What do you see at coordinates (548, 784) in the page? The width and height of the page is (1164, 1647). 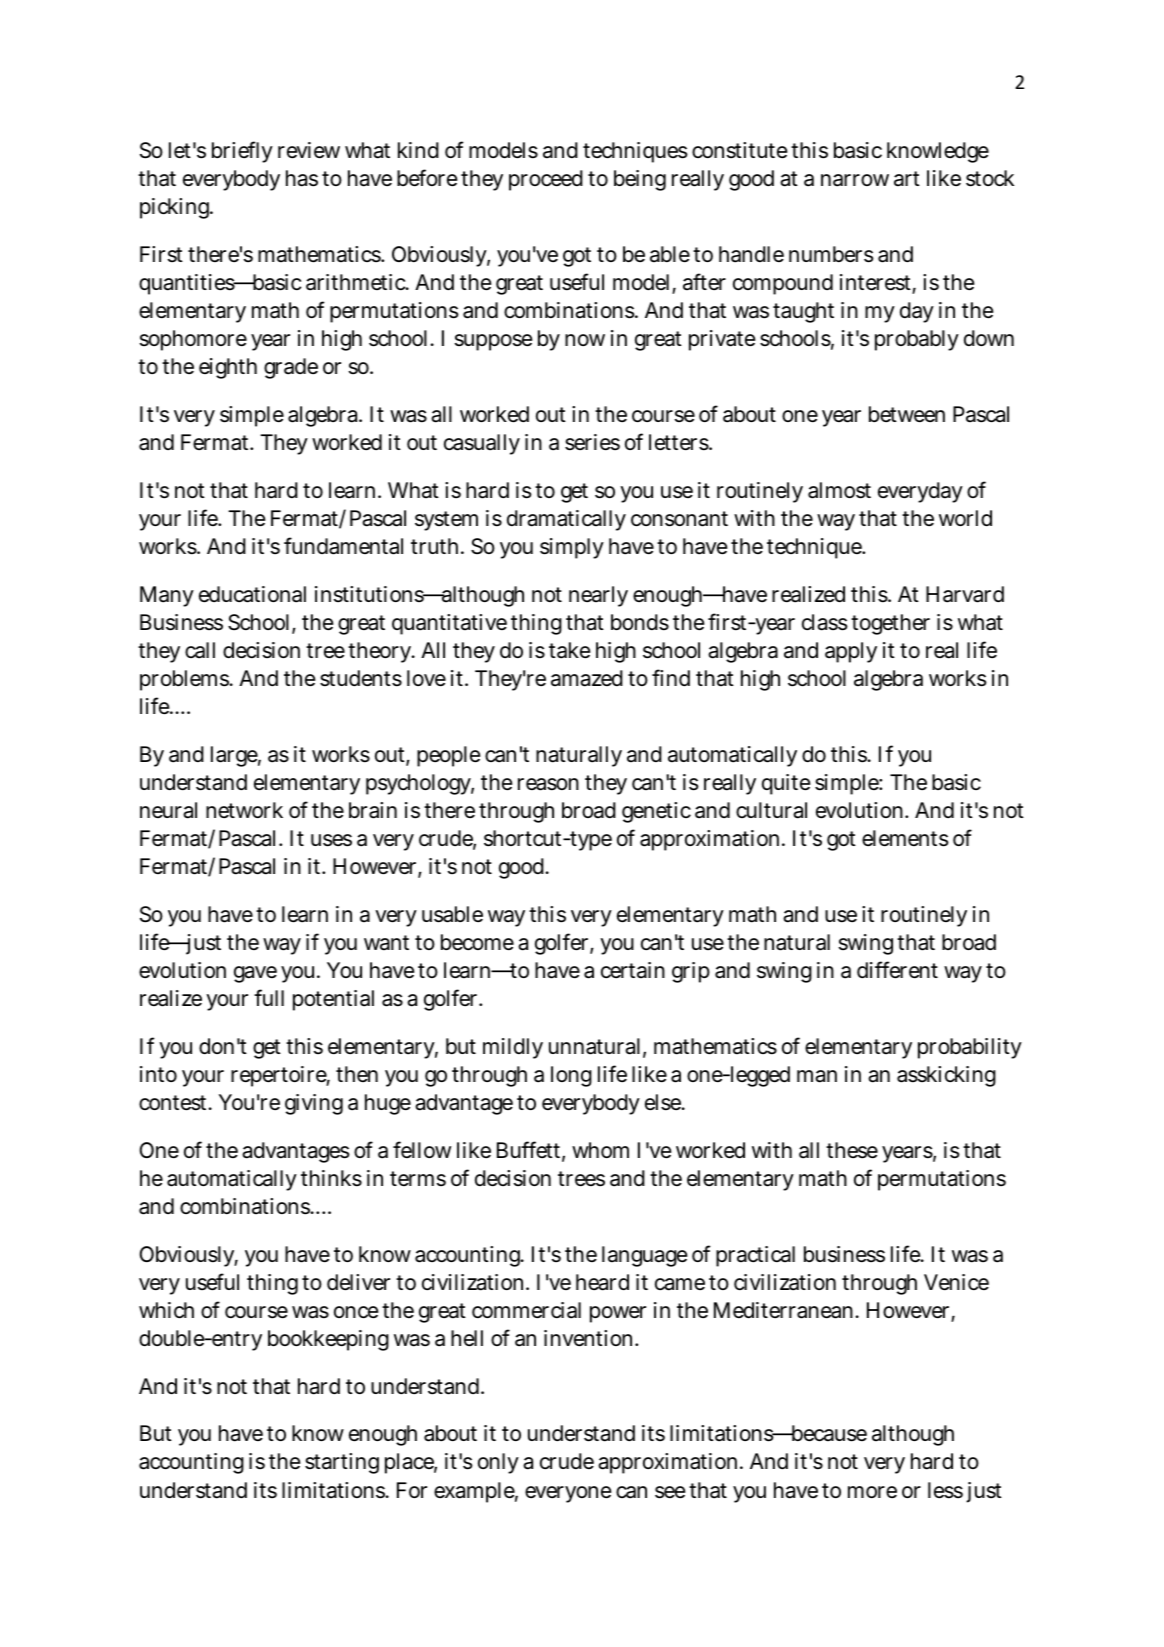 I see `reason` at bounding box center [548, 784].
